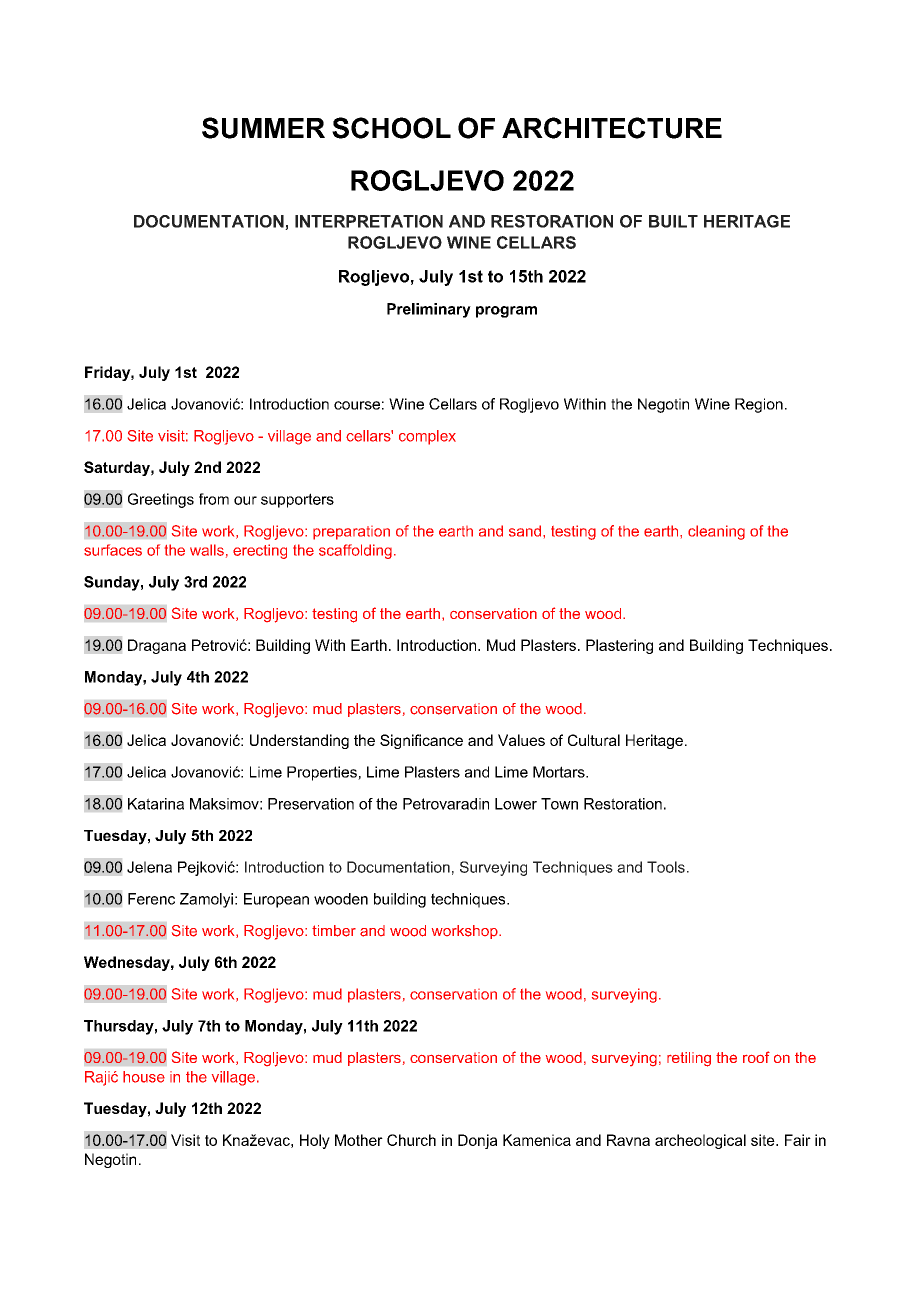 The height and width of the screenshot is (1308, 924). I want to click on Significance, so click(421, 741).
